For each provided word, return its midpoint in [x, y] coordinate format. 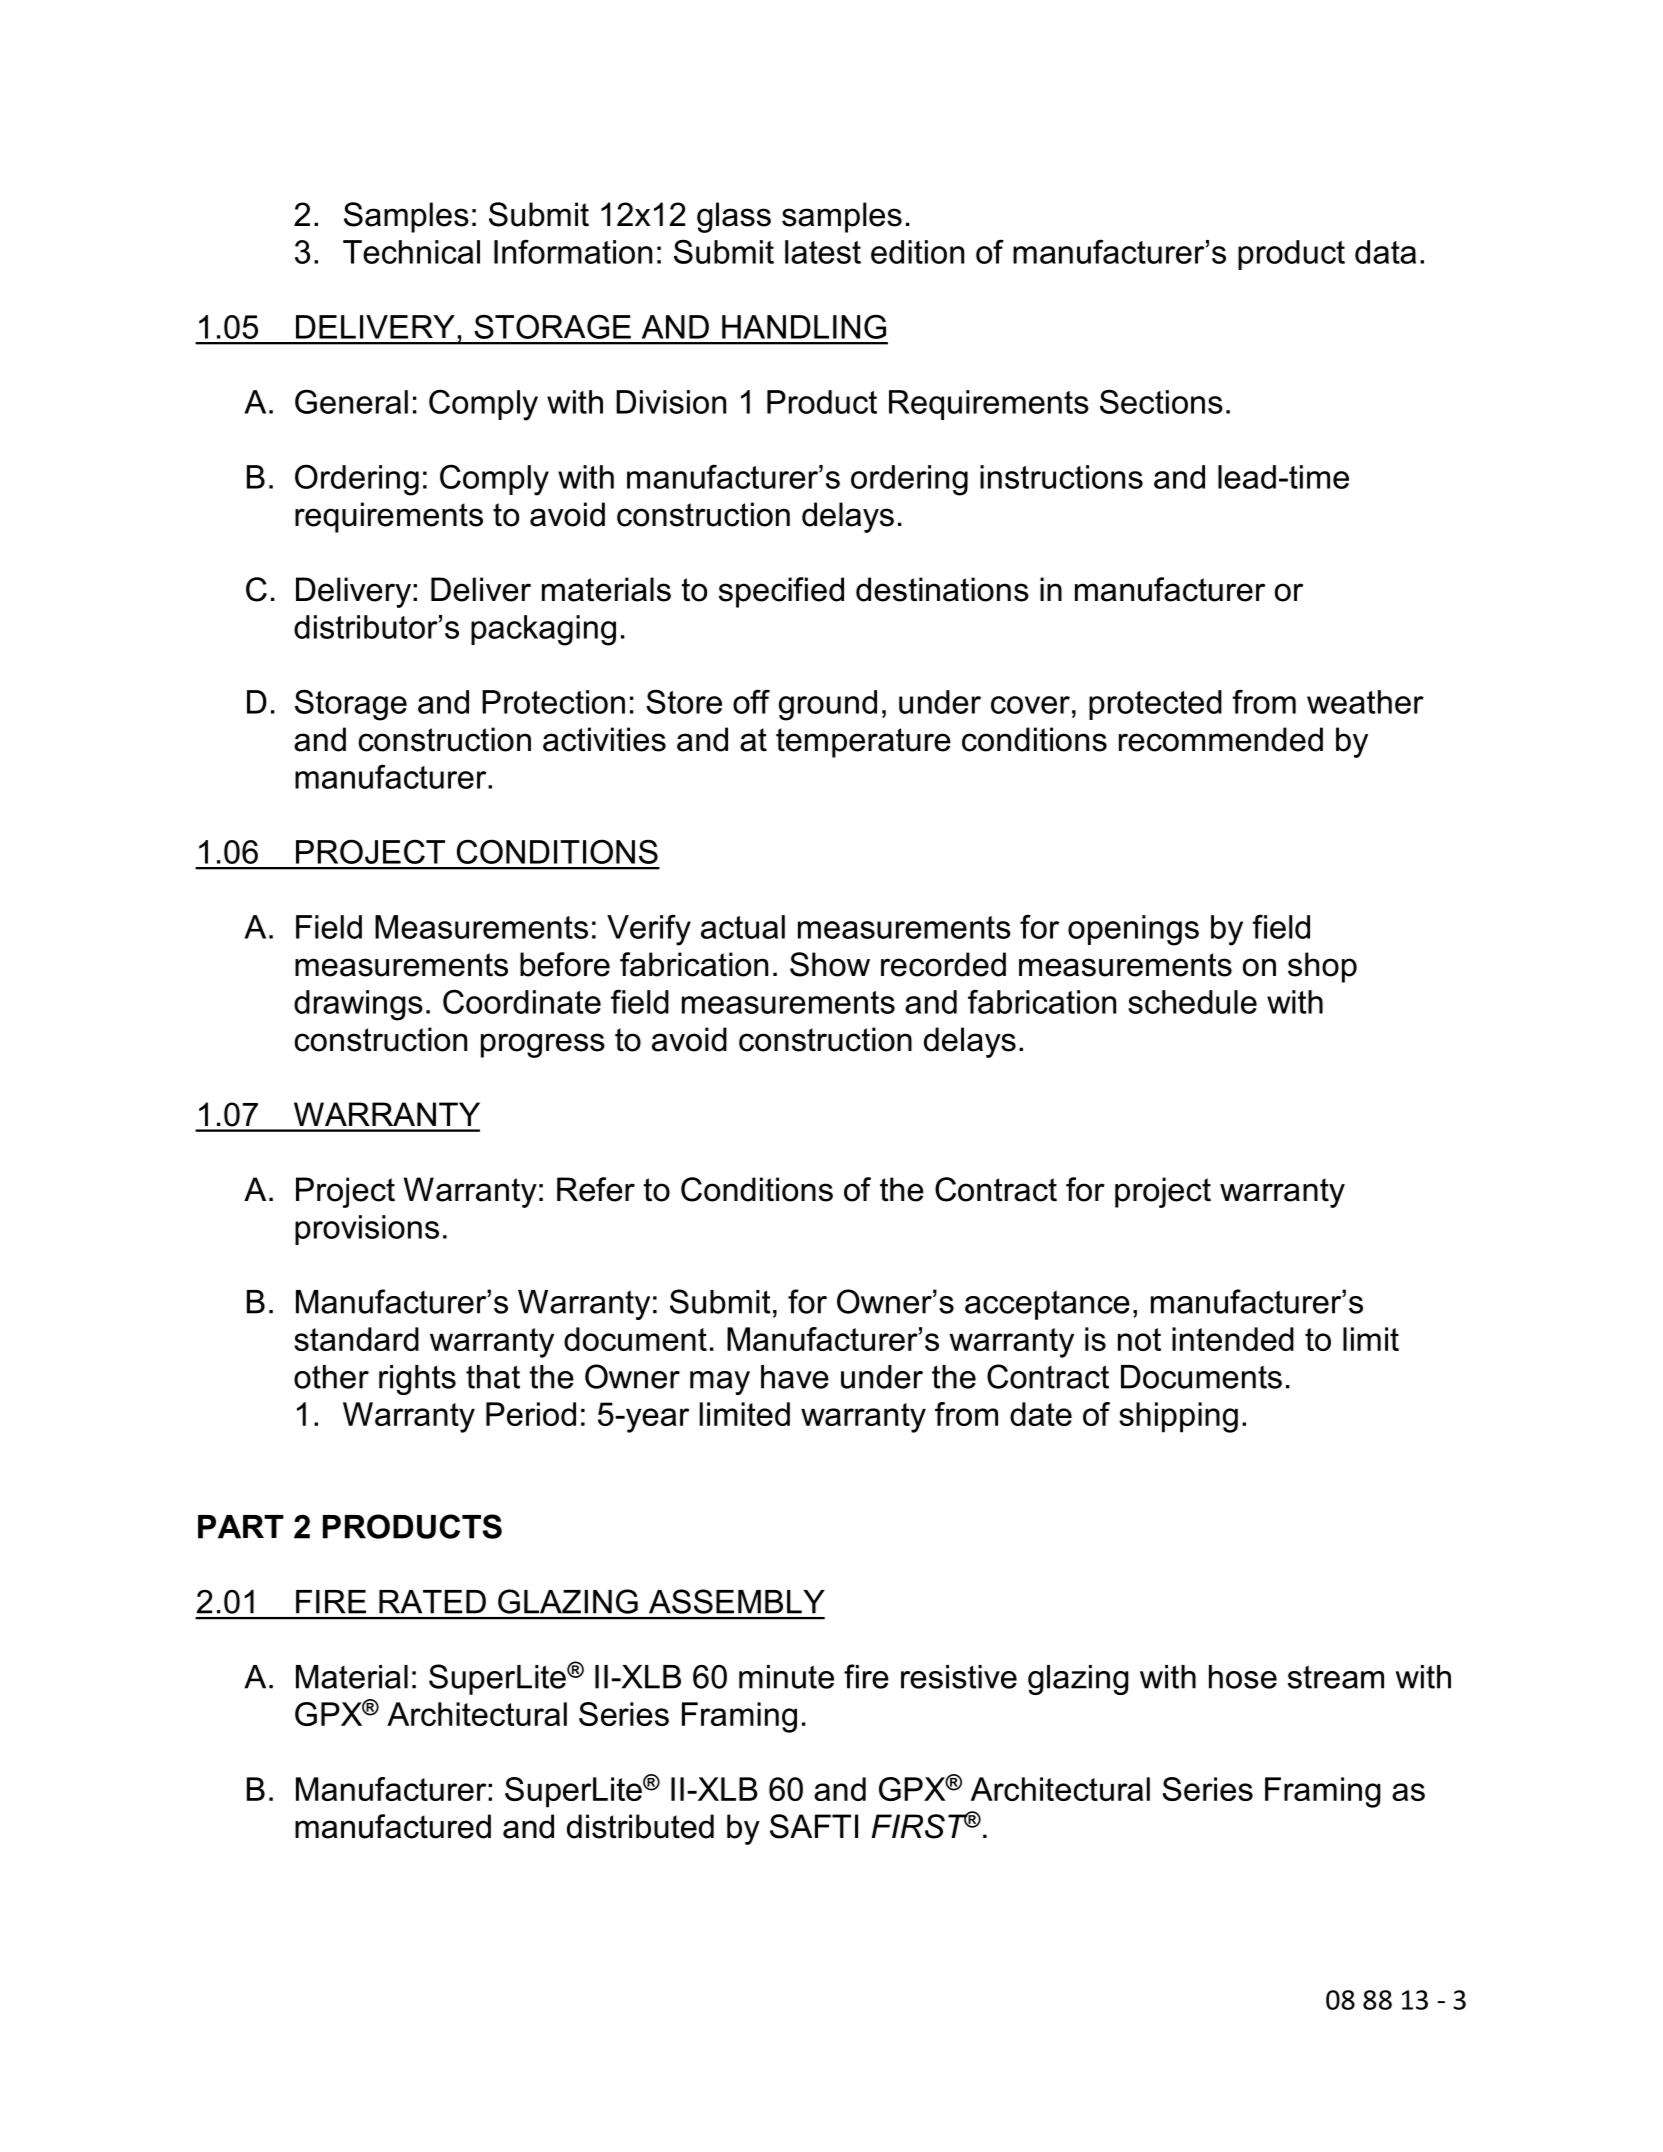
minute [786, 1677]
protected [1155, 705]
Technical [411, 252]
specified [781, 592]
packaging [543, 630]
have [795, 1377]
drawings [358, 1005]
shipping [1178, 1417]
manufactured [393, 1826]
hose [1243, 1677]
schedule [1192, 1002]
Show [830, 964]
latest [823, 252]
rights [417, 1380]
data [1385, 252]
